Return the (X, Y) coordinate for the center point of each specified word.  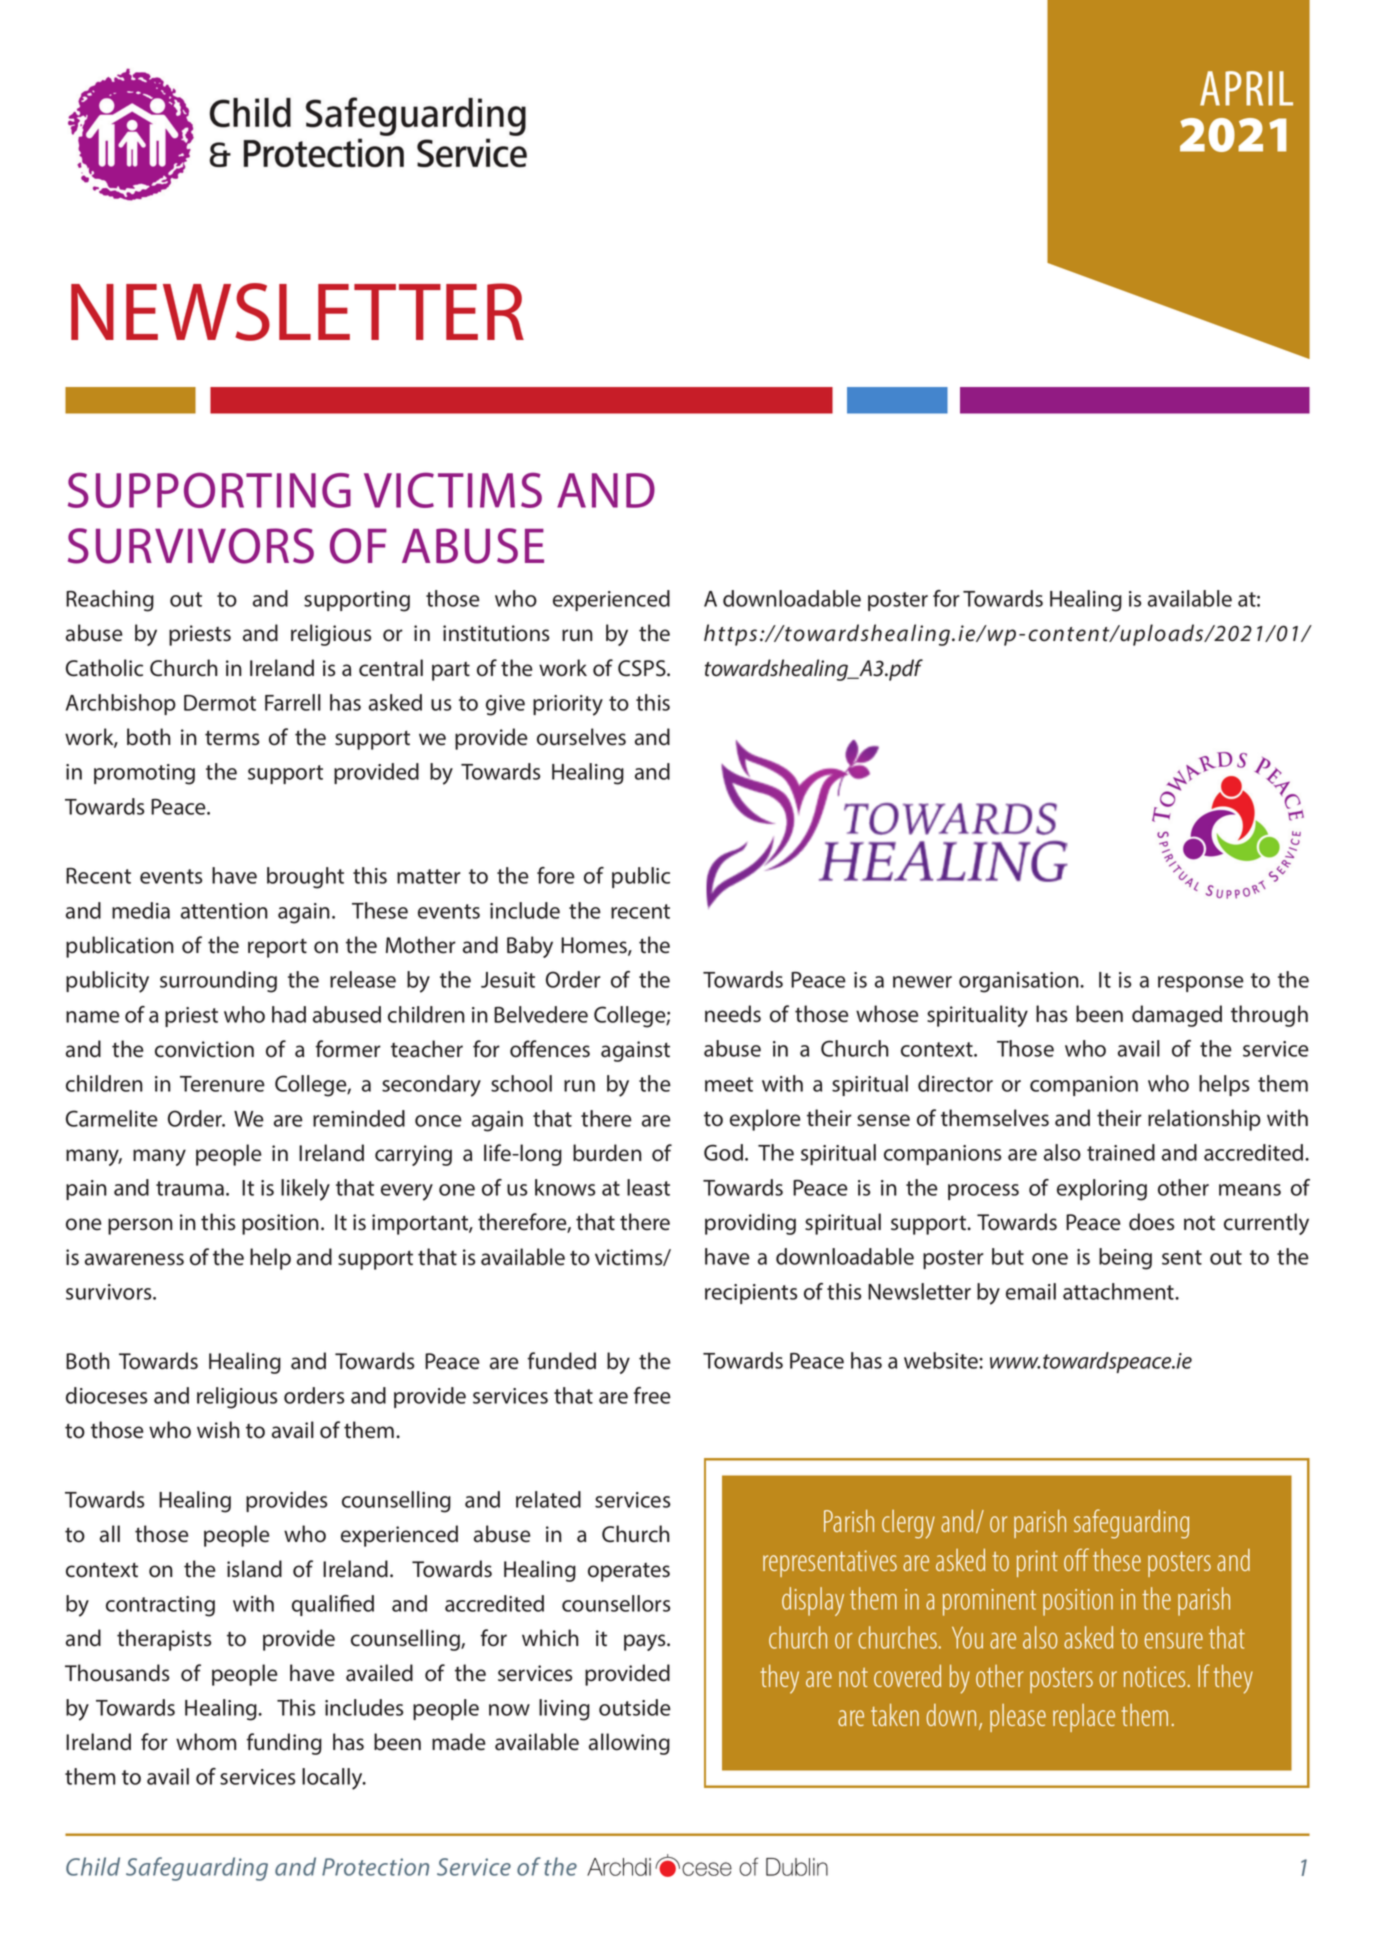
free (652, 1395)
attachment (1119, 1291)
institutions (496, 633)
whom (206, 1742)
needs (733, 1014)
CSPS (643, 668)
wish (218, 1429)
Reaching (110, 601)
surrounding (218, 982)
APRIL (1246, 88)
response (1201, 984)
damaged (1177, 1016)
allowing (629, 1744)
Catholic (104, 668)
